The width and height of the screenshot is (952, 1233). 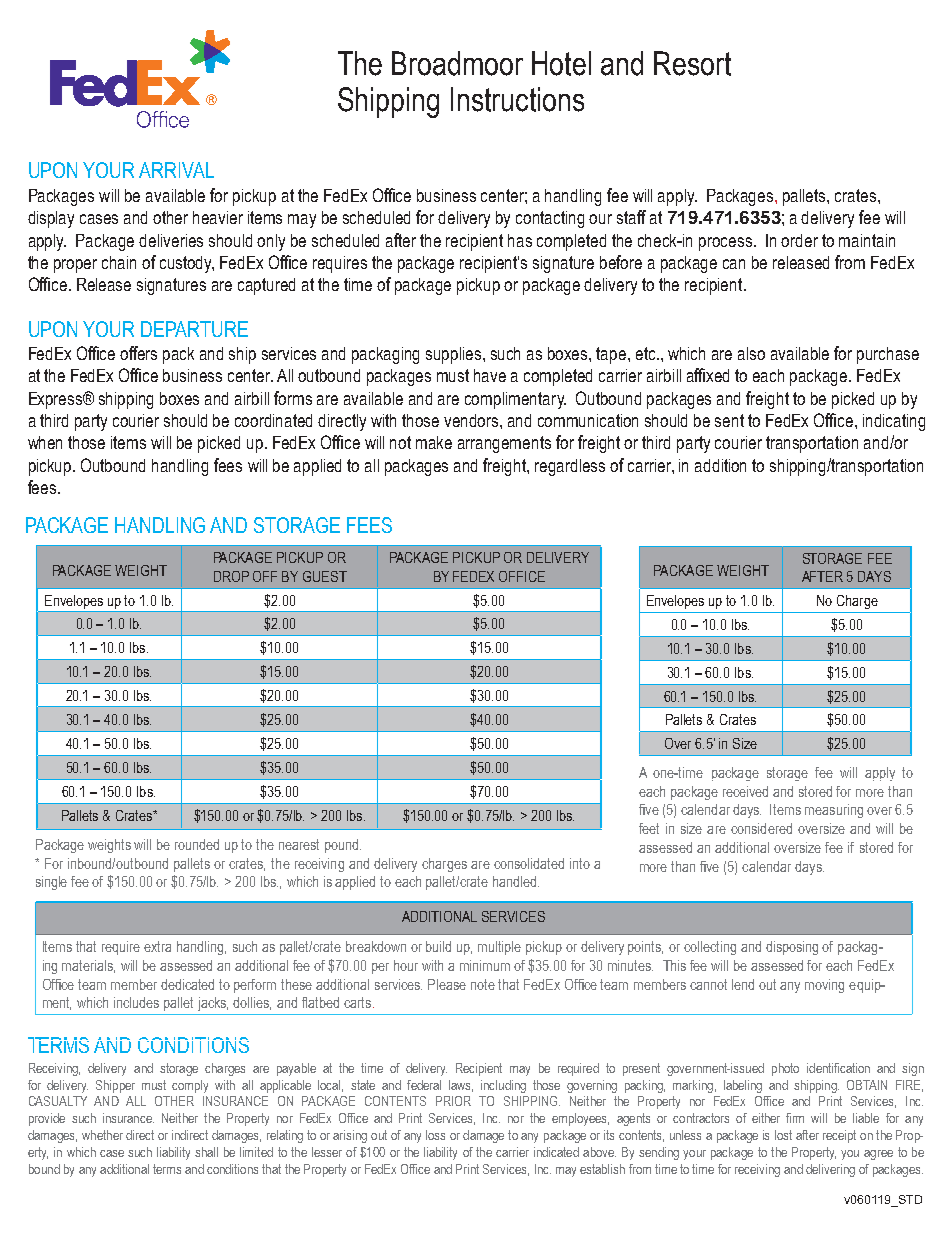 I want to click on Instructions, so click(x=517, y=99).
